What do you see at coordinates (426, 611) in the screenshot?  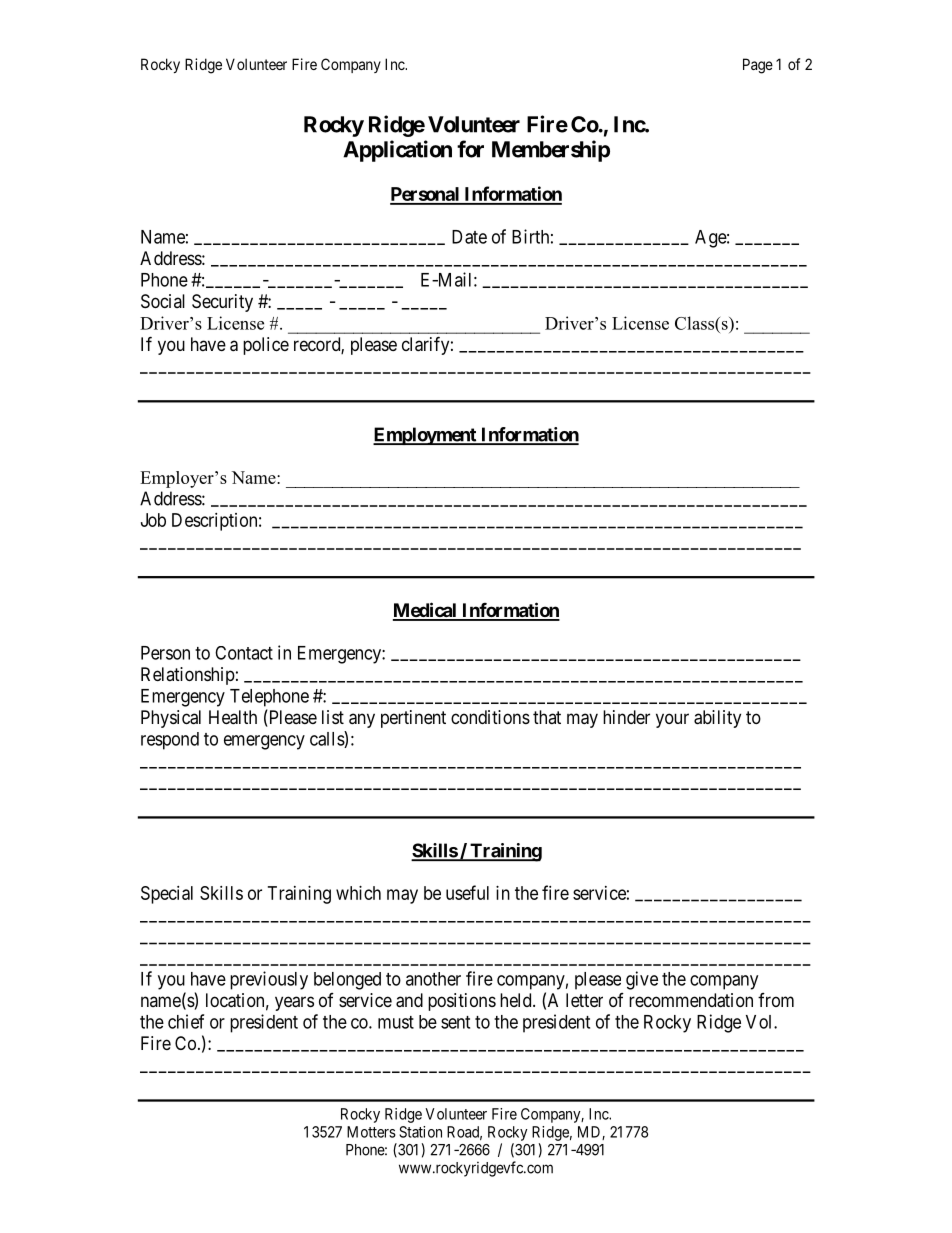 I see `Medical` at bounding box center [426, 611].
